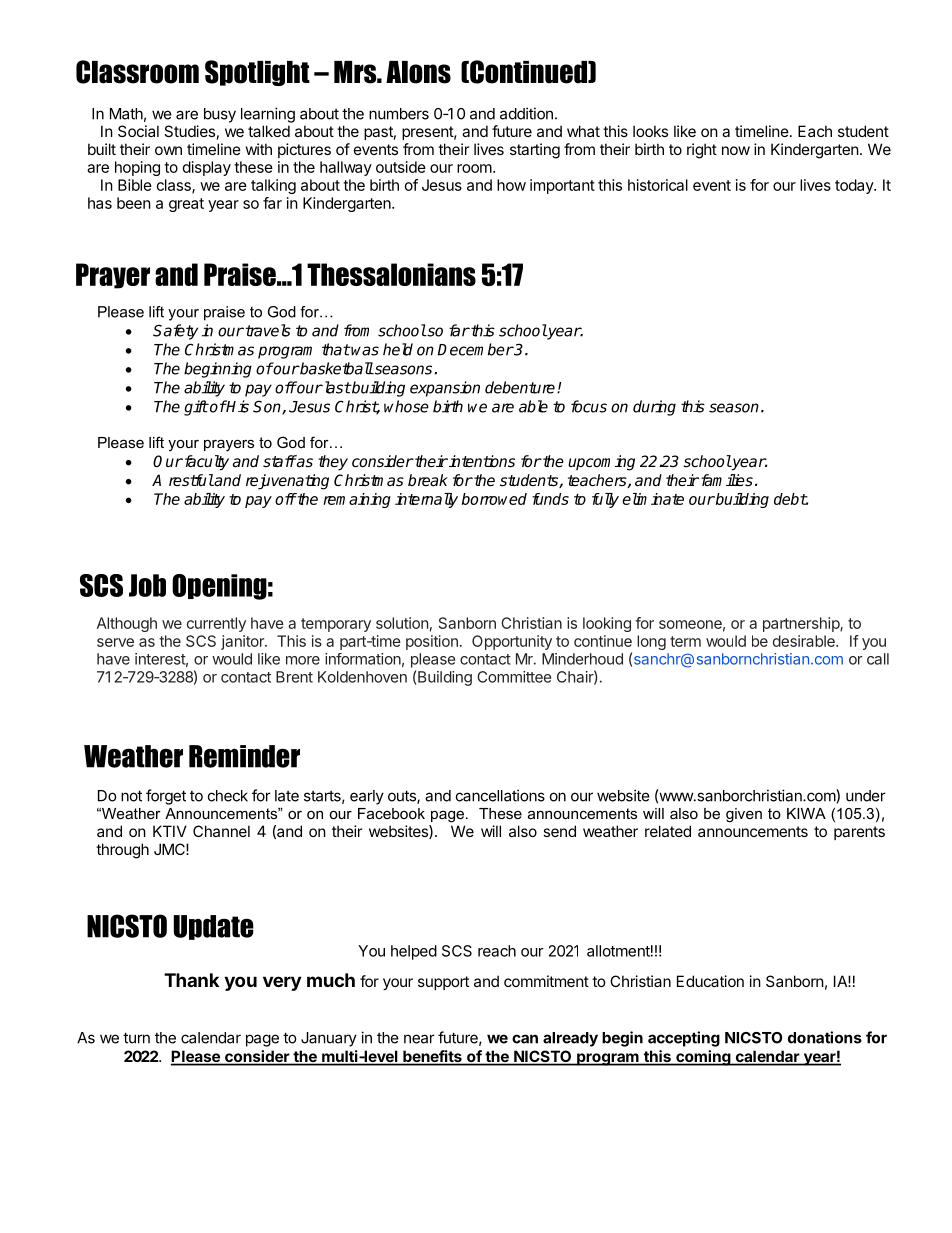 Image resolution: width=952 pixels, height=1233 pixels. Describe the element at coordinates (526, 113) in the screenshot. I see `addition` at that location.
